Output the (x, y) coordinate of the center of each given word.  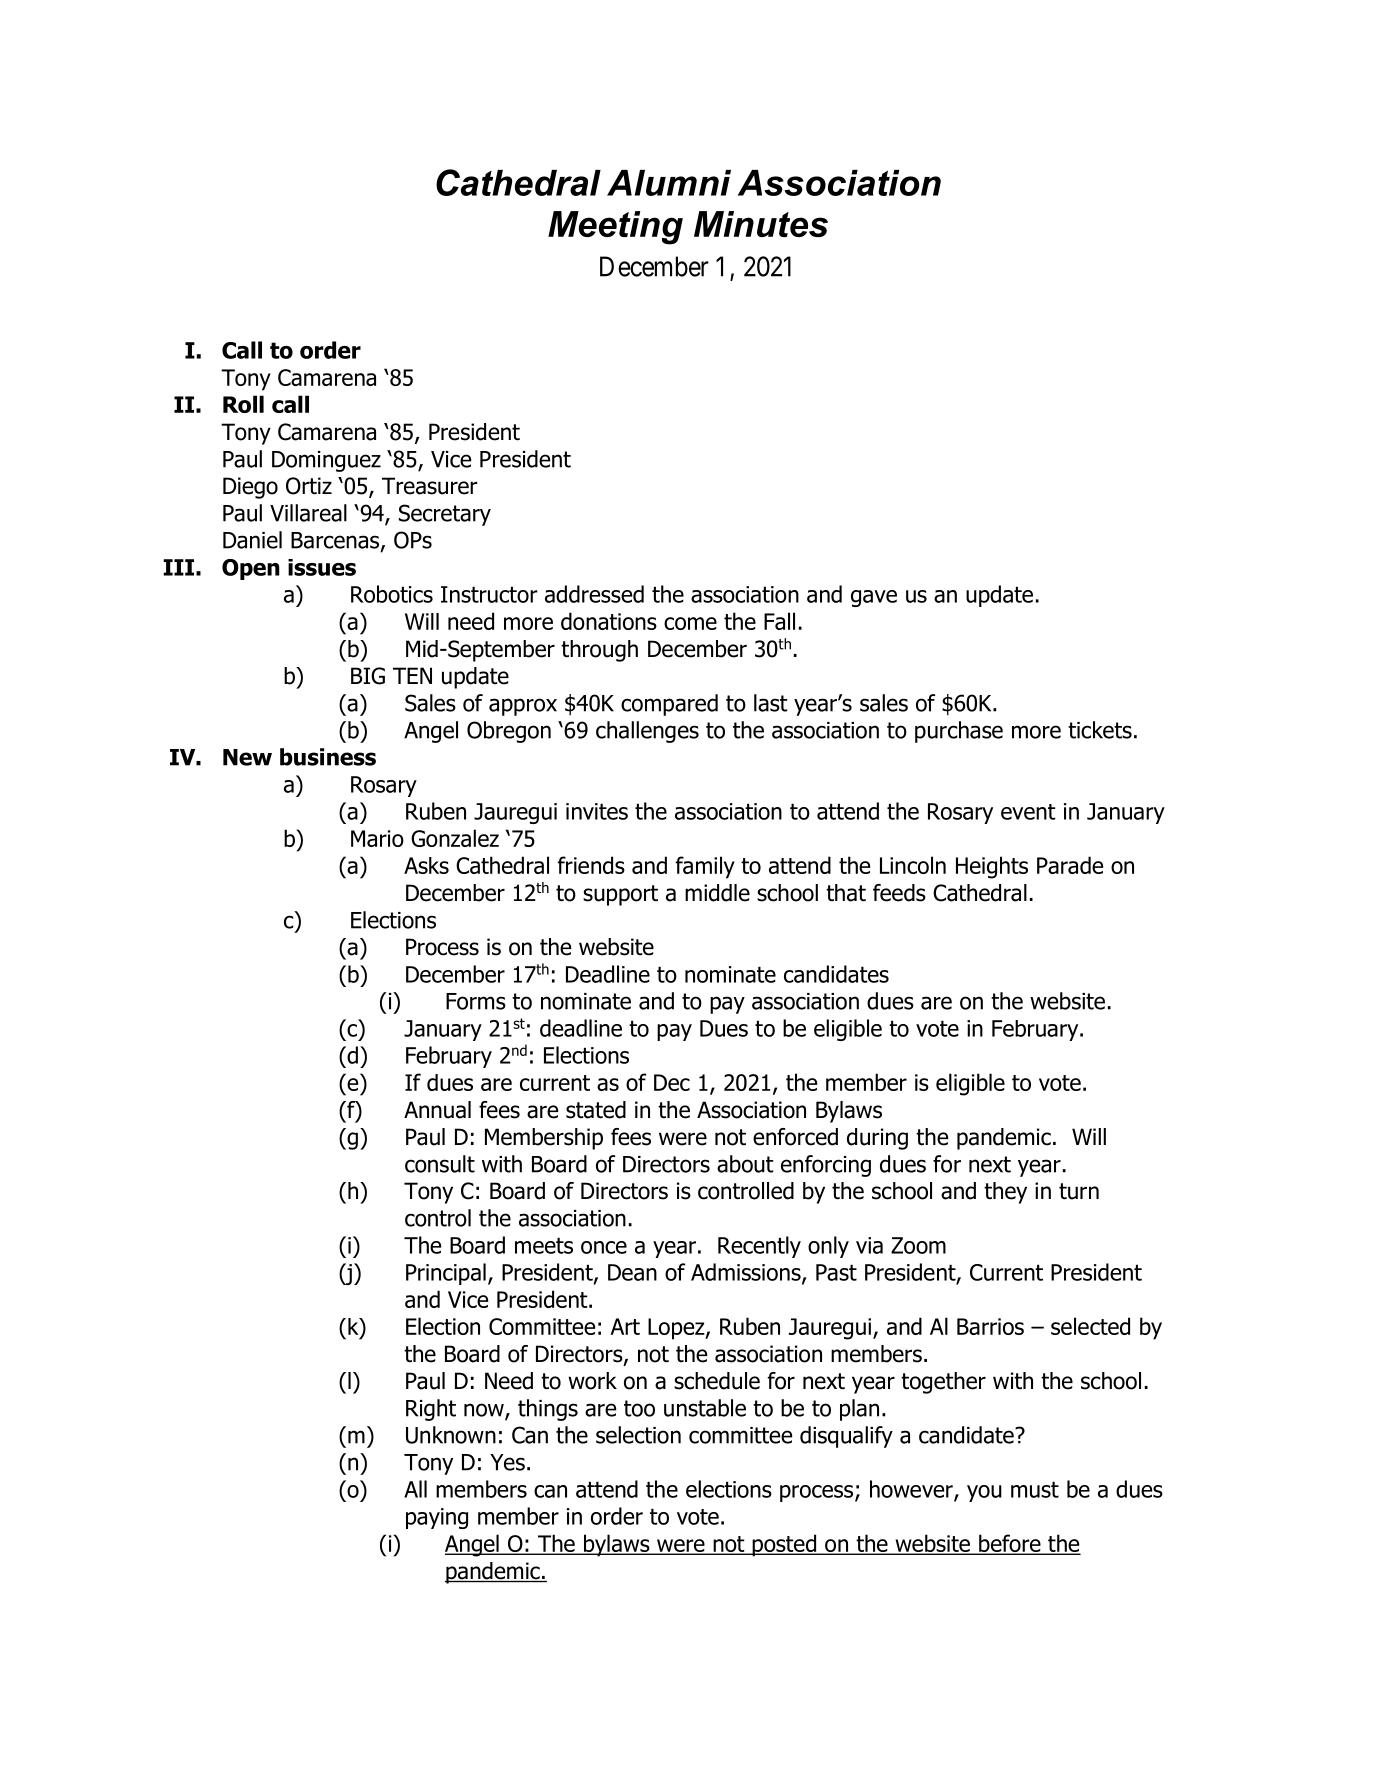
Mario (377, 838)
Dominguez (326, 461)
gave (874, 598)
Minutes (761, 224)
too (639, 1408)
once (604, 1247)
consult (440, 1164)
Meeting (615, 228)
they (1005, 1193)
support (620, 895)
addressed (594, 594)
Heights (992, 867)
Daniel (252, 540)
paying (437, 1518)
